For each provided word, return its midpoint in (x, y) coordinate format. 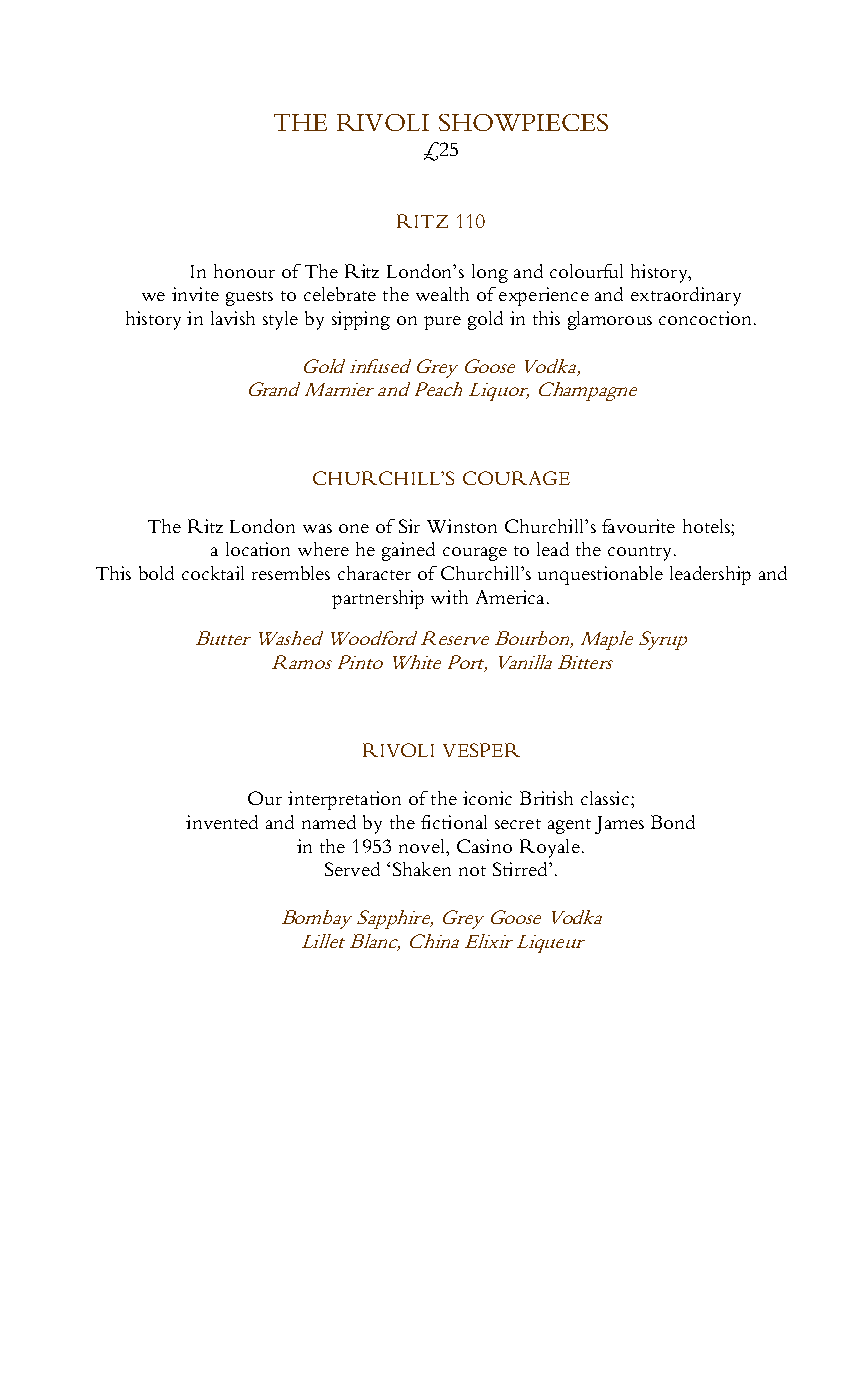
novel (423, 846)
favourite (638, 526)
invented (222, 822)
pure (442, 323)
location (258, 549)
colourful (586, 271)
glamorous (610, 320)
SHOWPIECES (523, 122)
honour (244, 271)
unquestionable (600, 575)
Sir (409, 526)
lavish (233, 318)
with (449, 597)
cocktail (213, 573)
